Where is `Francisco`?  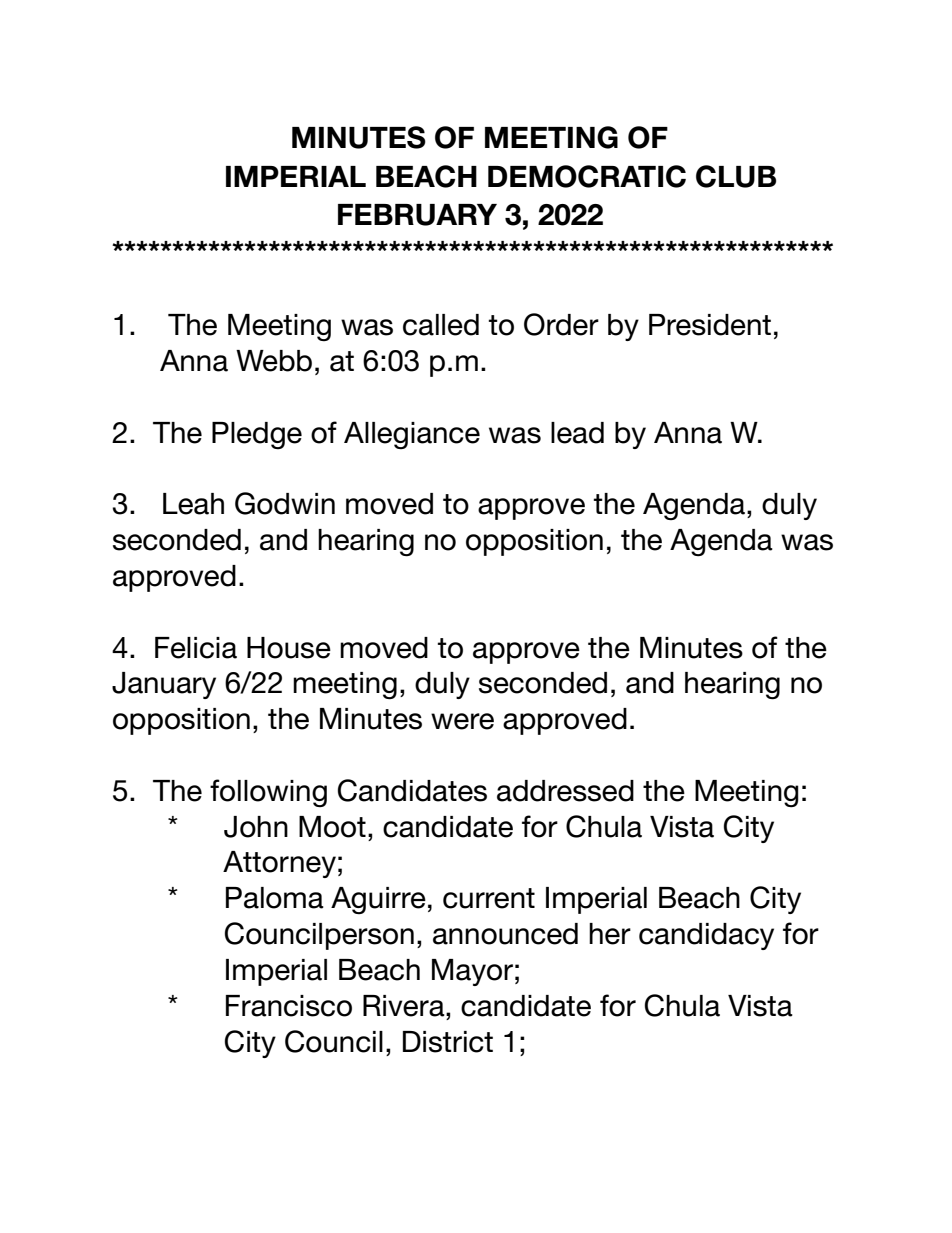 Francisco is located at coordinates (289, 1006).
